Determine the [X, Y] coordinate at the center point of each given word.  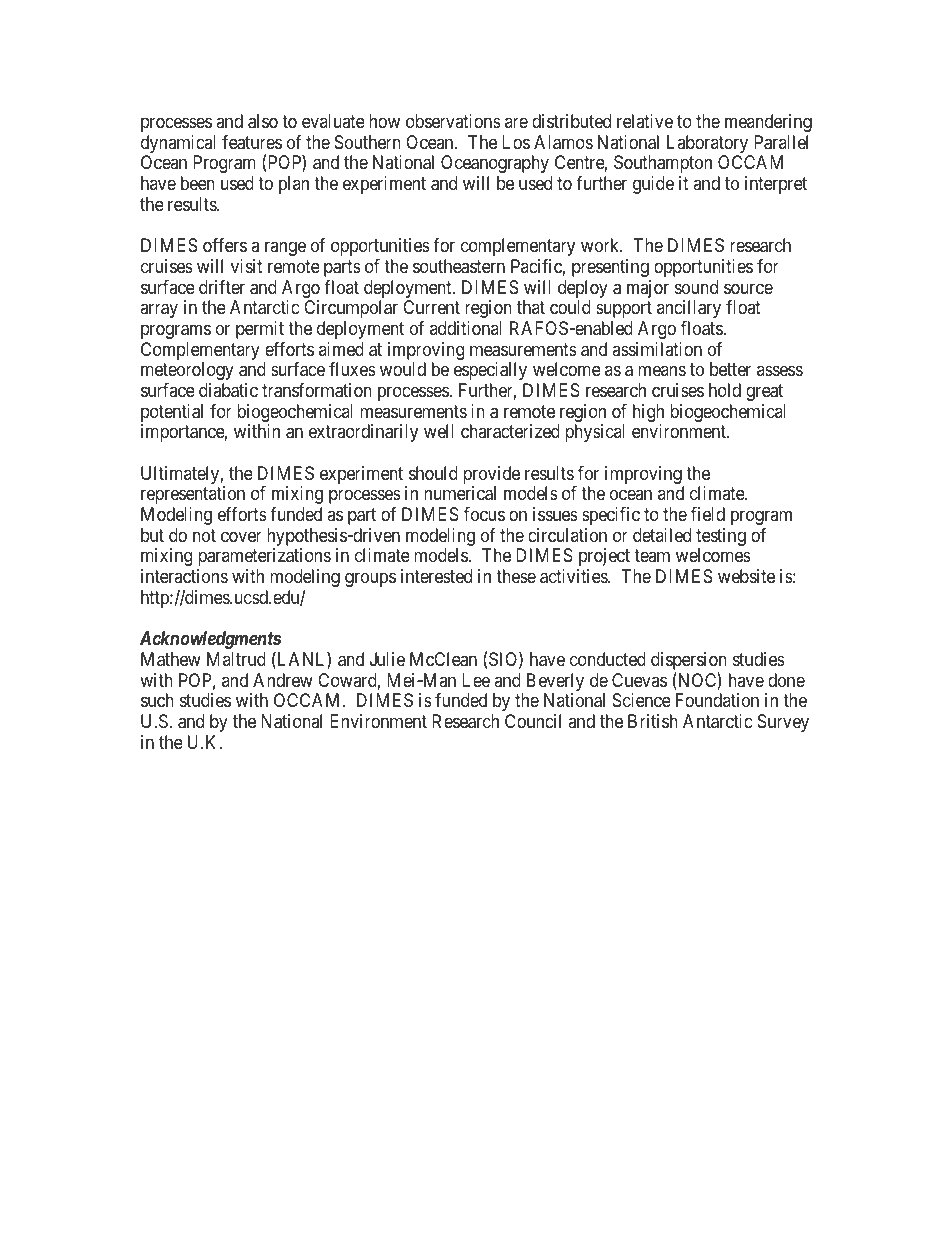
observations [453, 121]
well [439, 431]
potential [172, 414]
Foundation [717, 700]
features [252, 142]
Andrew [283, 680]
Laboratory [709, 145]
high [648, 414]
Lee [476, 680]
